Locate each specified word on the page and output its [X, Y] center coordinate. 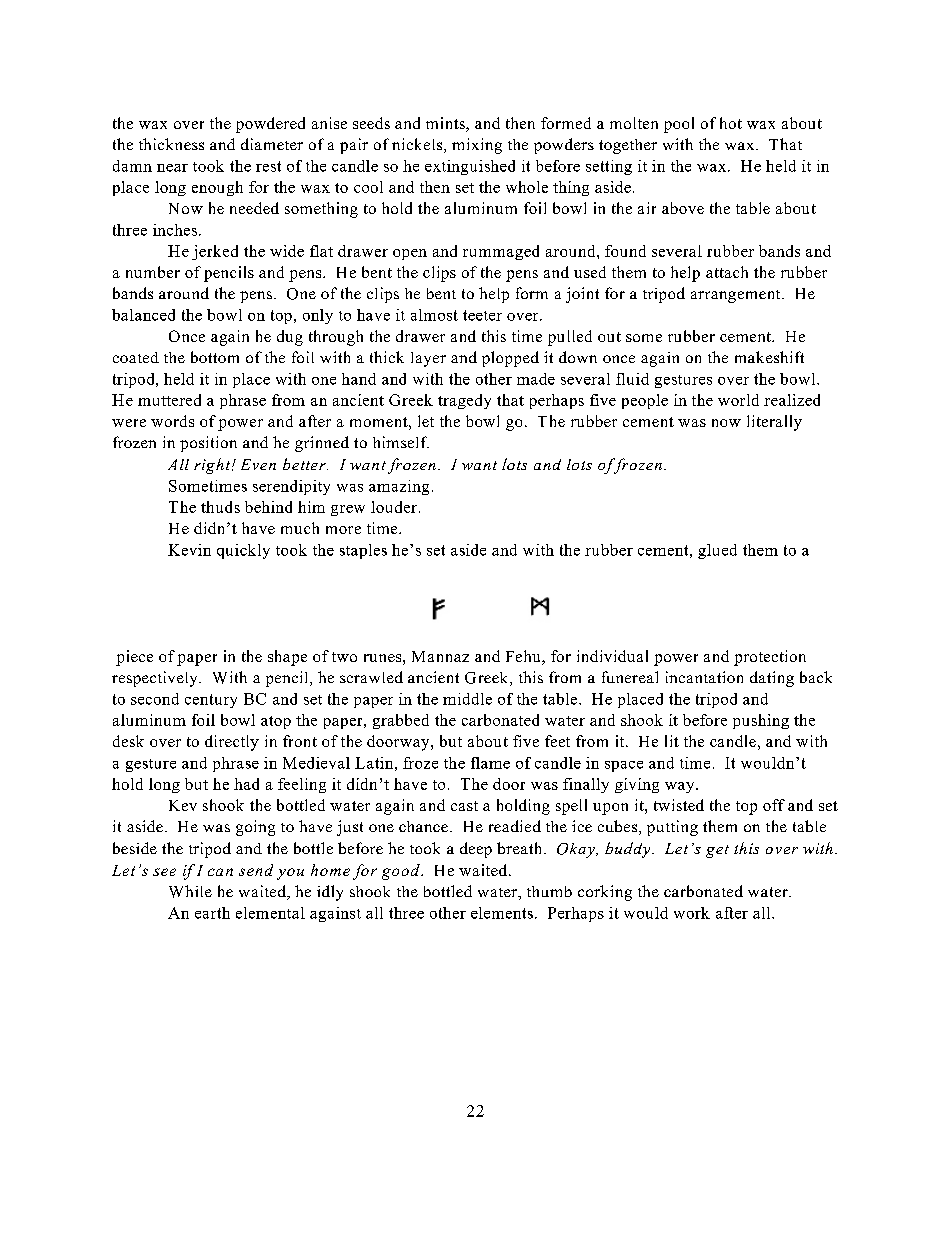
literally [774, 423]
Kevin [189, 550]
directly [232, 743]
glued [717, 551]
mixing [477, 146]
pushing [761, 721]
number [153, 272]
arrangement [737, 296]
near [172, 168]
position [208, 444]
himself [401, 442]
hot [731, 123]
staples [363, 551]
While [190, 891]
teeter [482, 315]
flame [490, 763]
